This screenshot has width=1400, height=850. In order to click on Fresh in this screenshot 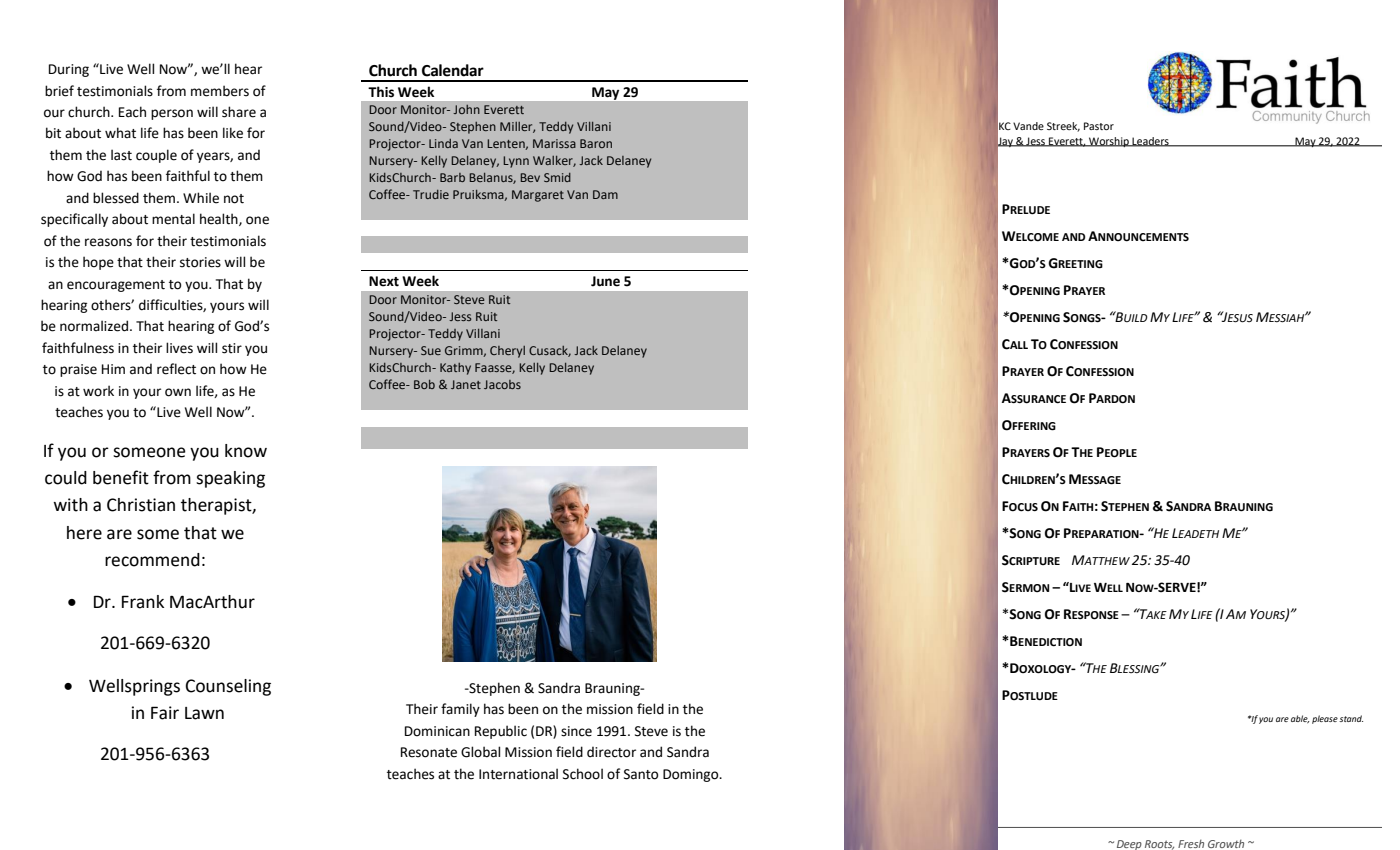, I will do `click(1191, 844)`.
